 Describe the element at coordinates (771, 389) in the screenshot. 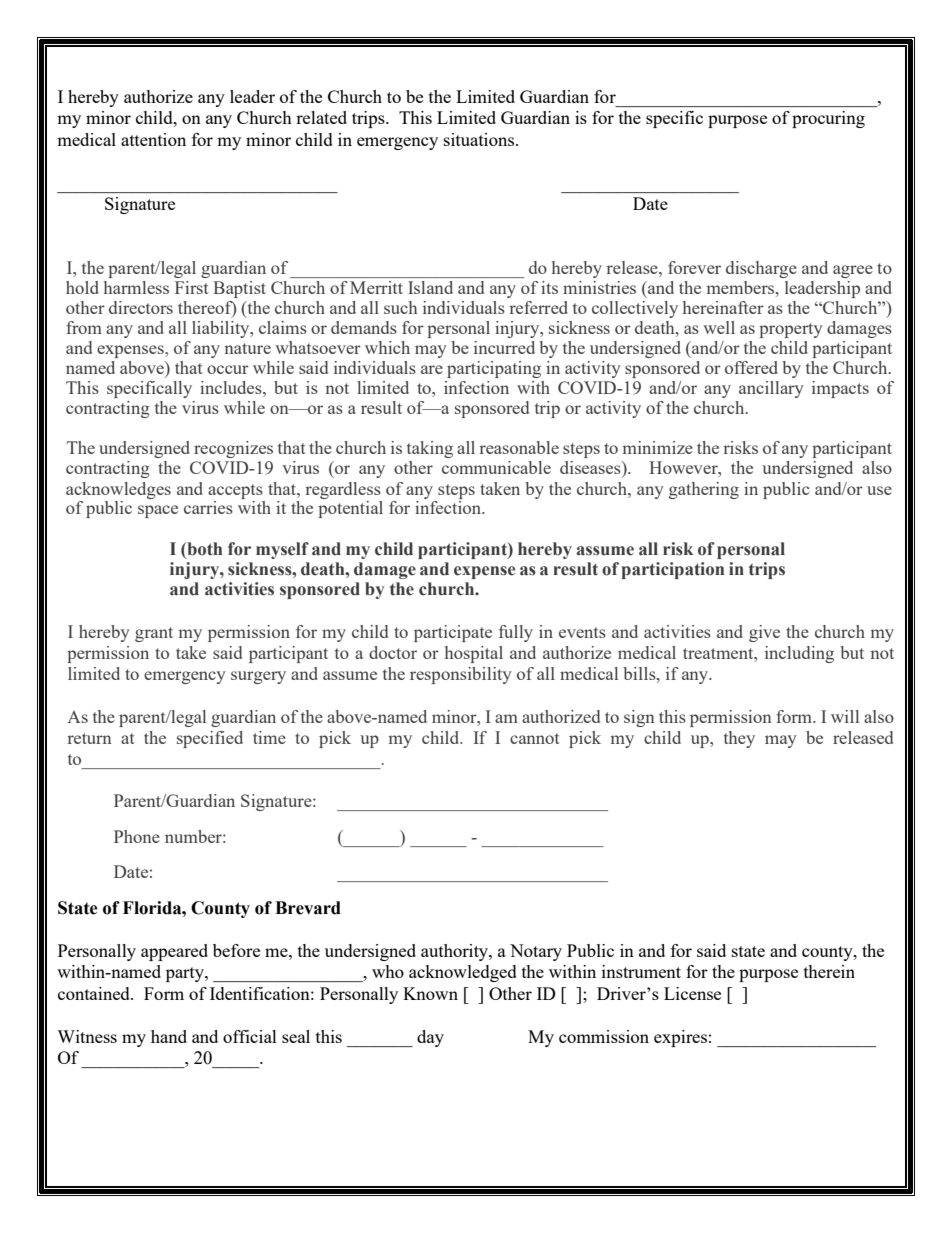

I see `ancillary` at that location.
